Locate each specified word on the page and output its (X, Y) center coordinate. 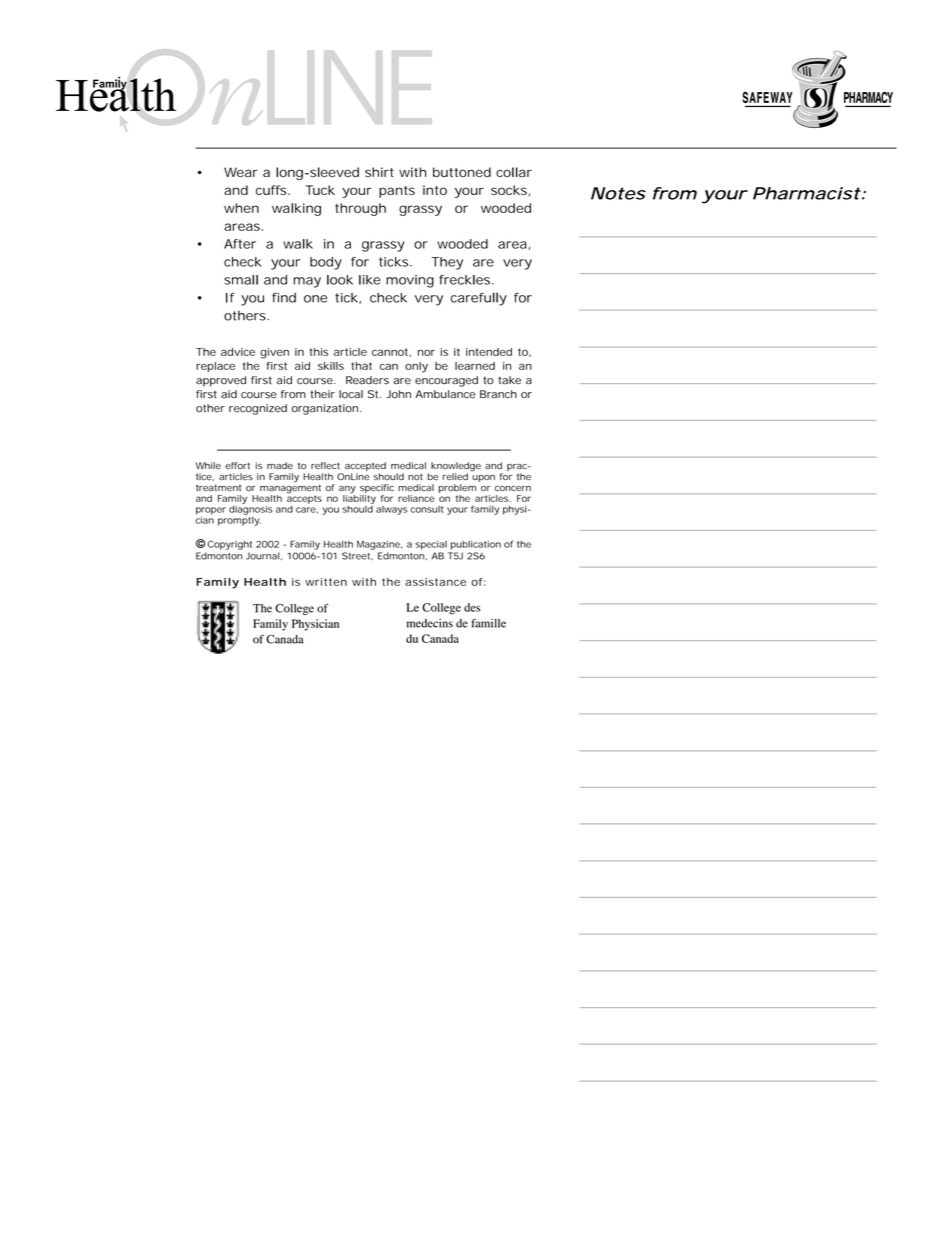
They (447, 263)
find (284, 297)
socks (510, 190)
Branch (498, 394)
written (326, 582)
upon (483, 478)
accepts (304, 498)
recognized (258, 409)
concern (513, 489)
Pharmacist (807, 193)
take (509, 380)
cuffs (272, 190)
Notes (618, 193)
